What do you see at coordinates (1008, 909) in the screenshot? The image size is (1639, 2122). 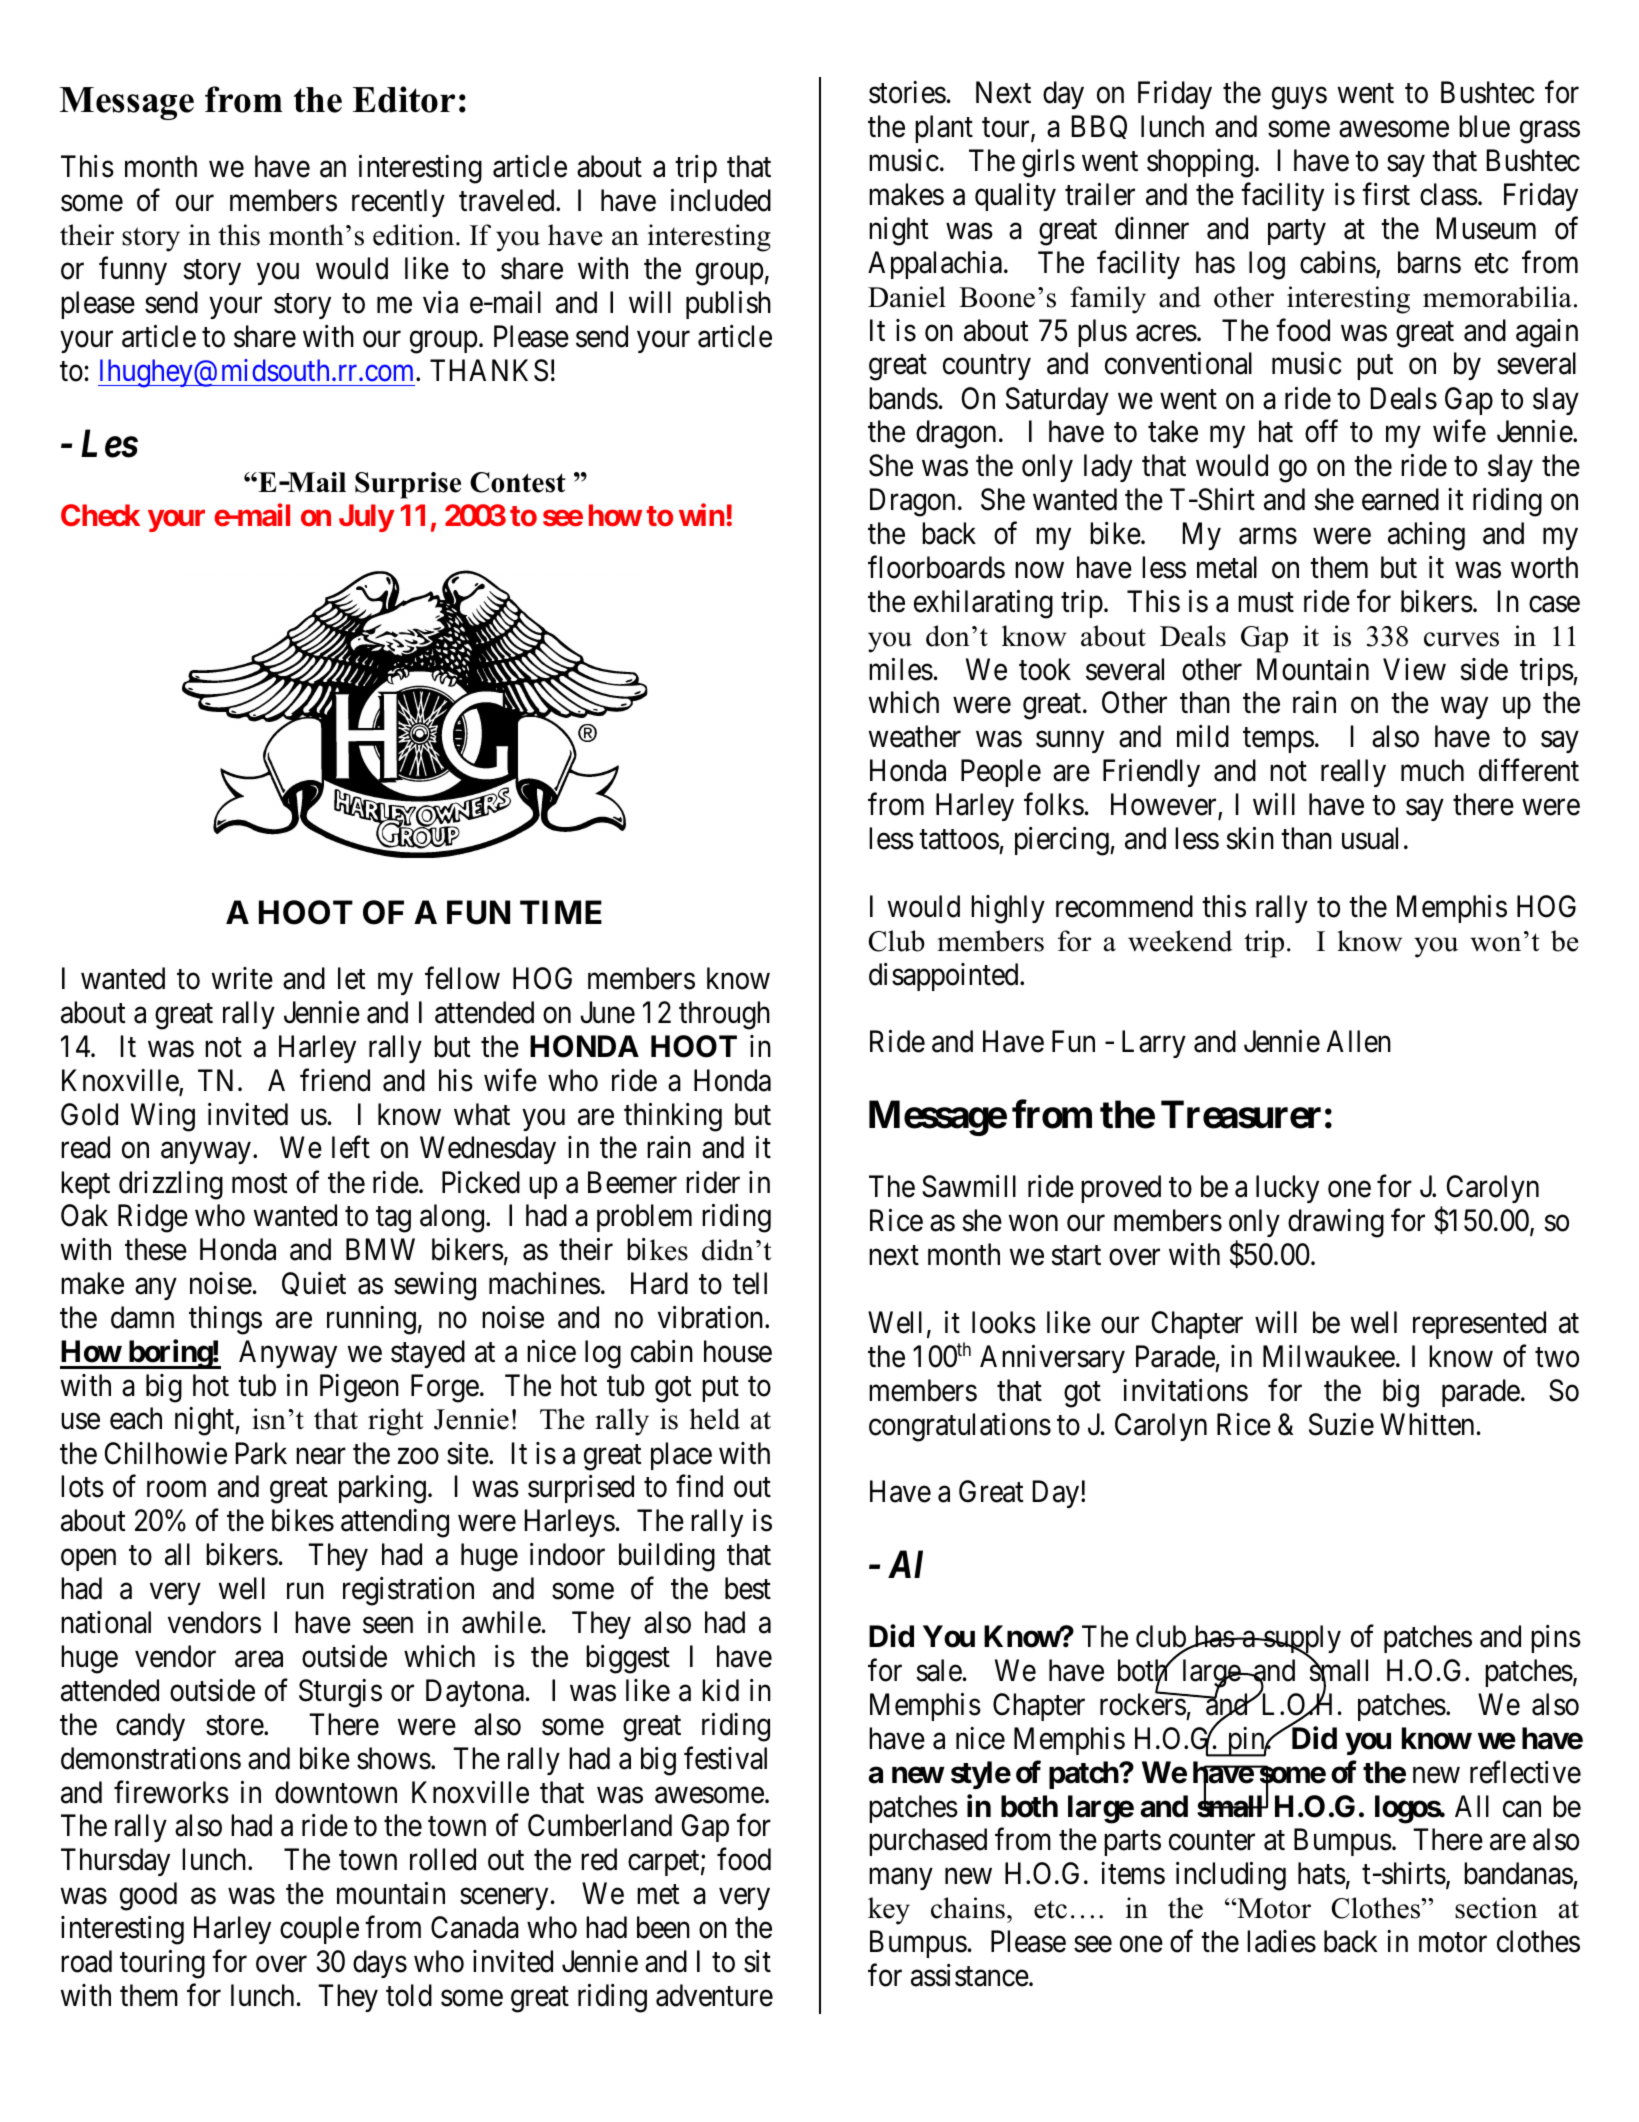 I see `highly` at bounding box center [1008, 909].
